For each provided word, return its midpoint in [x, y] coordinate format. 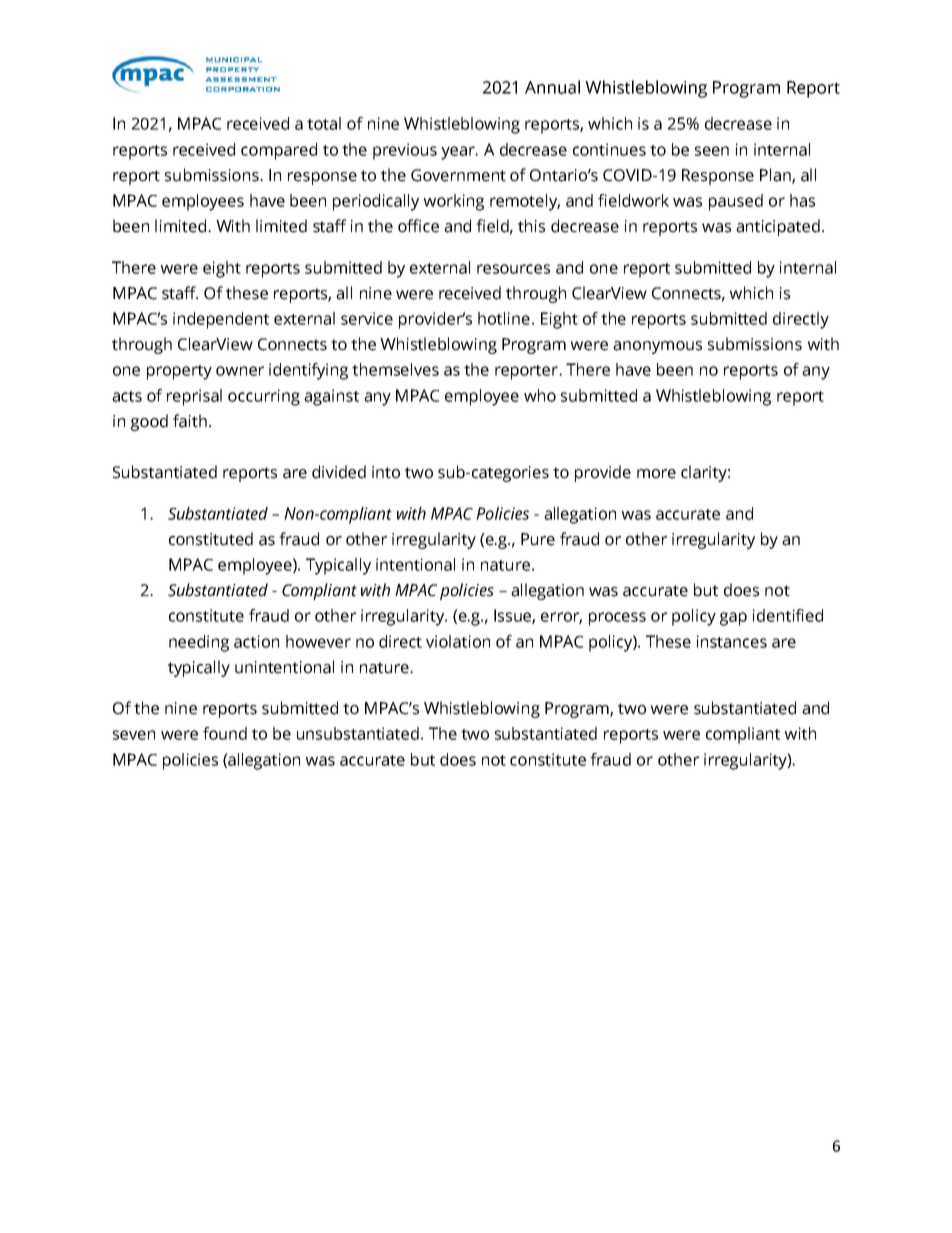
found [225, 733]
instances [732, 641]
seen [712, 151]
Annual [552, 87]
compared [279, 151]
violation [458, 641]
